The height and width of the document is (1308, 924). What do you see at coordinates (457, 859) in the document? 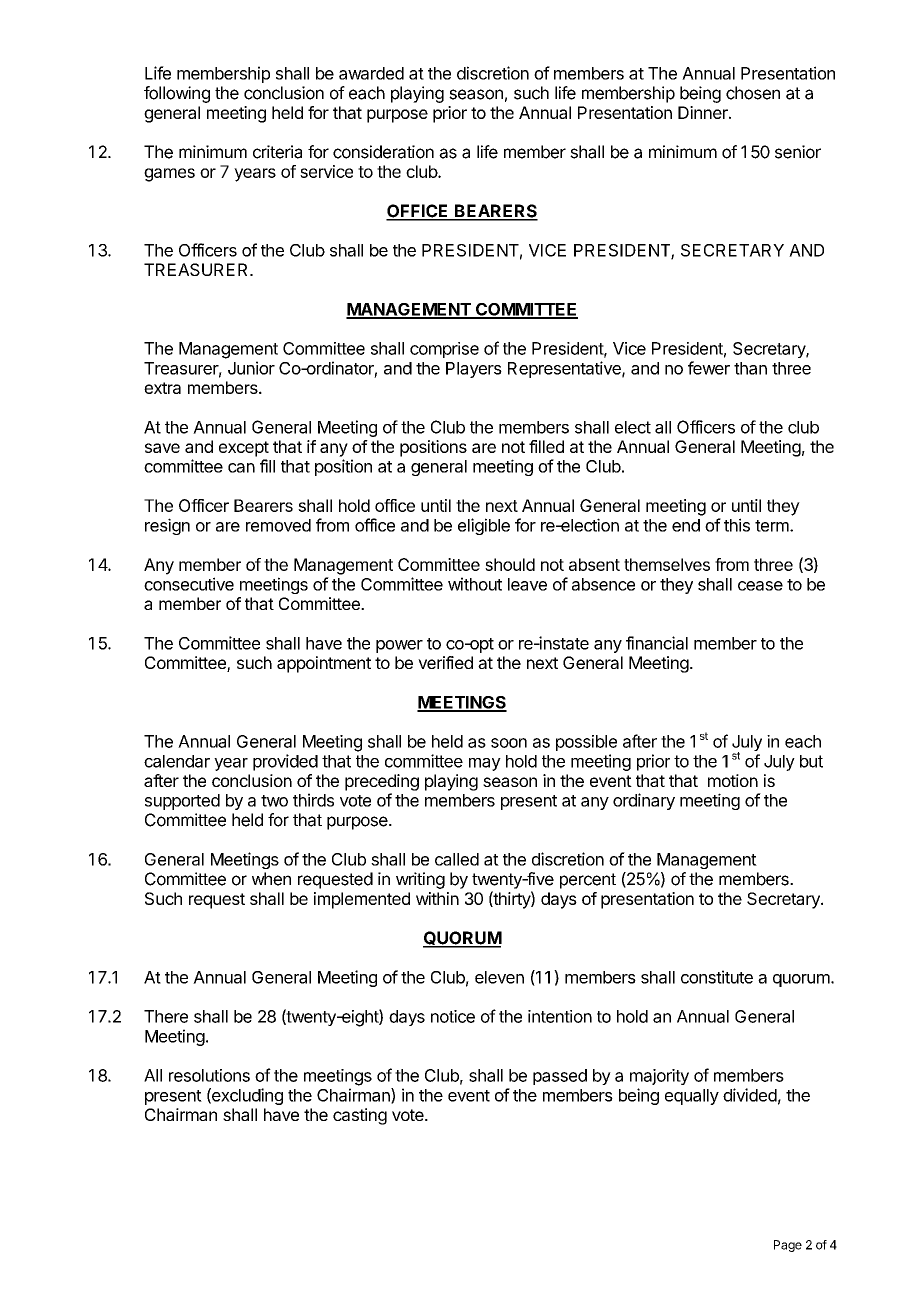
I see `called` at bounding box center [457, 859].
